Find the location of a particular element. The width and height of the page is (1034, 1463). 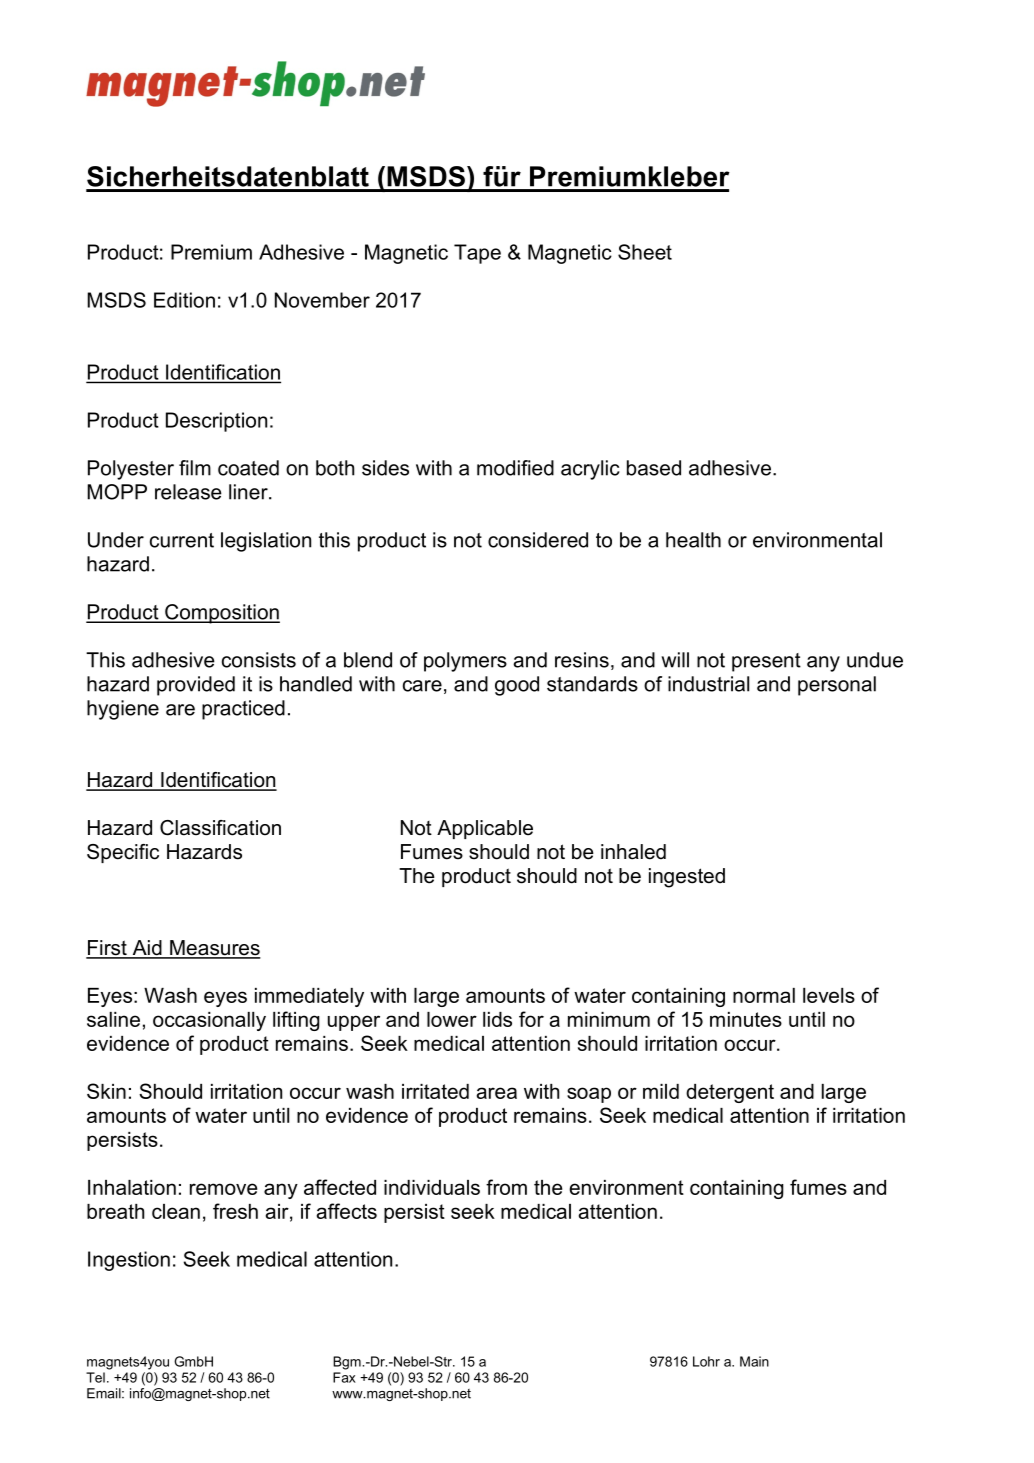

Edition is located at coordinates (184, 300).
